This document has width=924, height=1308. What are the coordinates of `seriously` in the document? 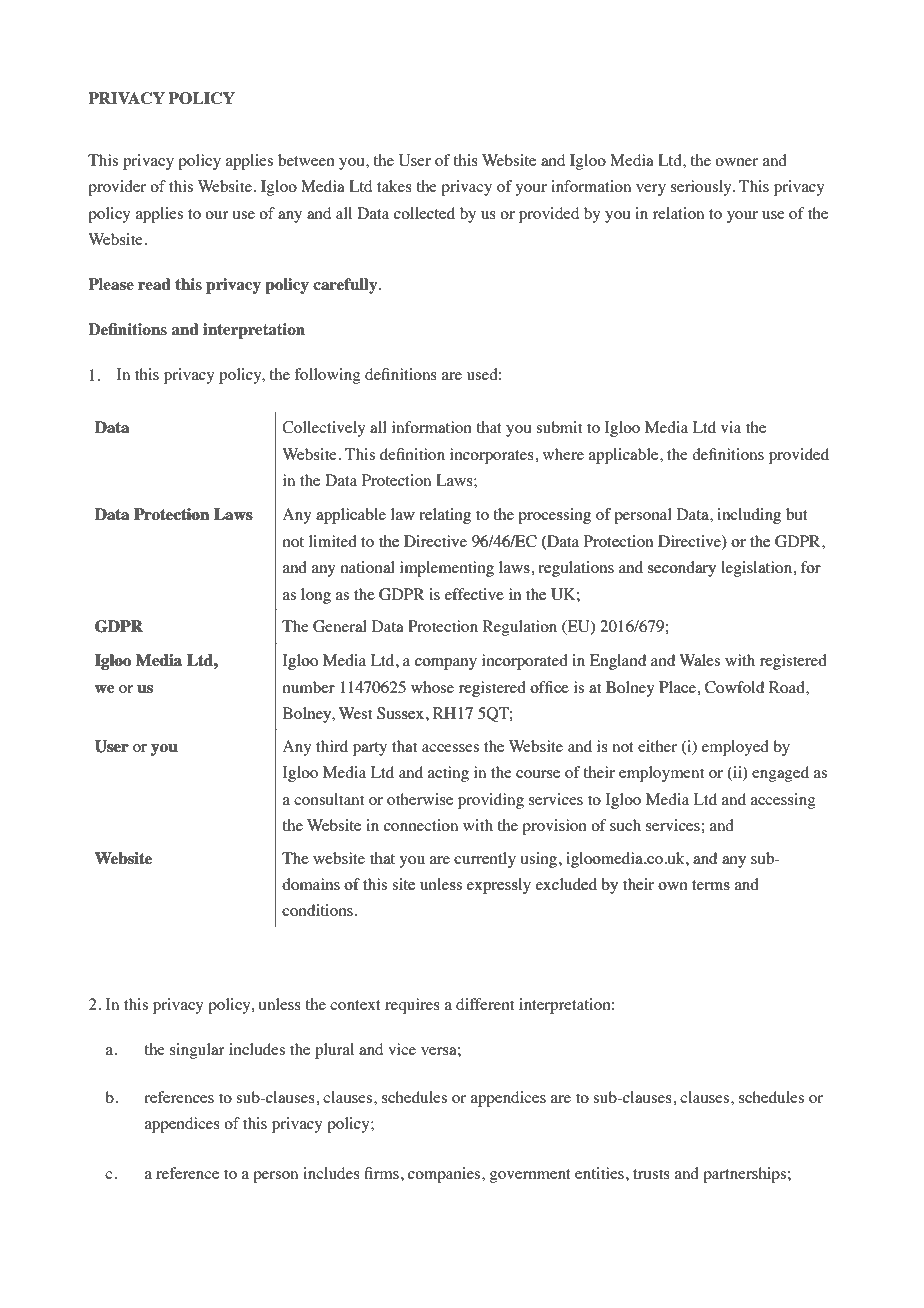 It's located at (702, 188).
